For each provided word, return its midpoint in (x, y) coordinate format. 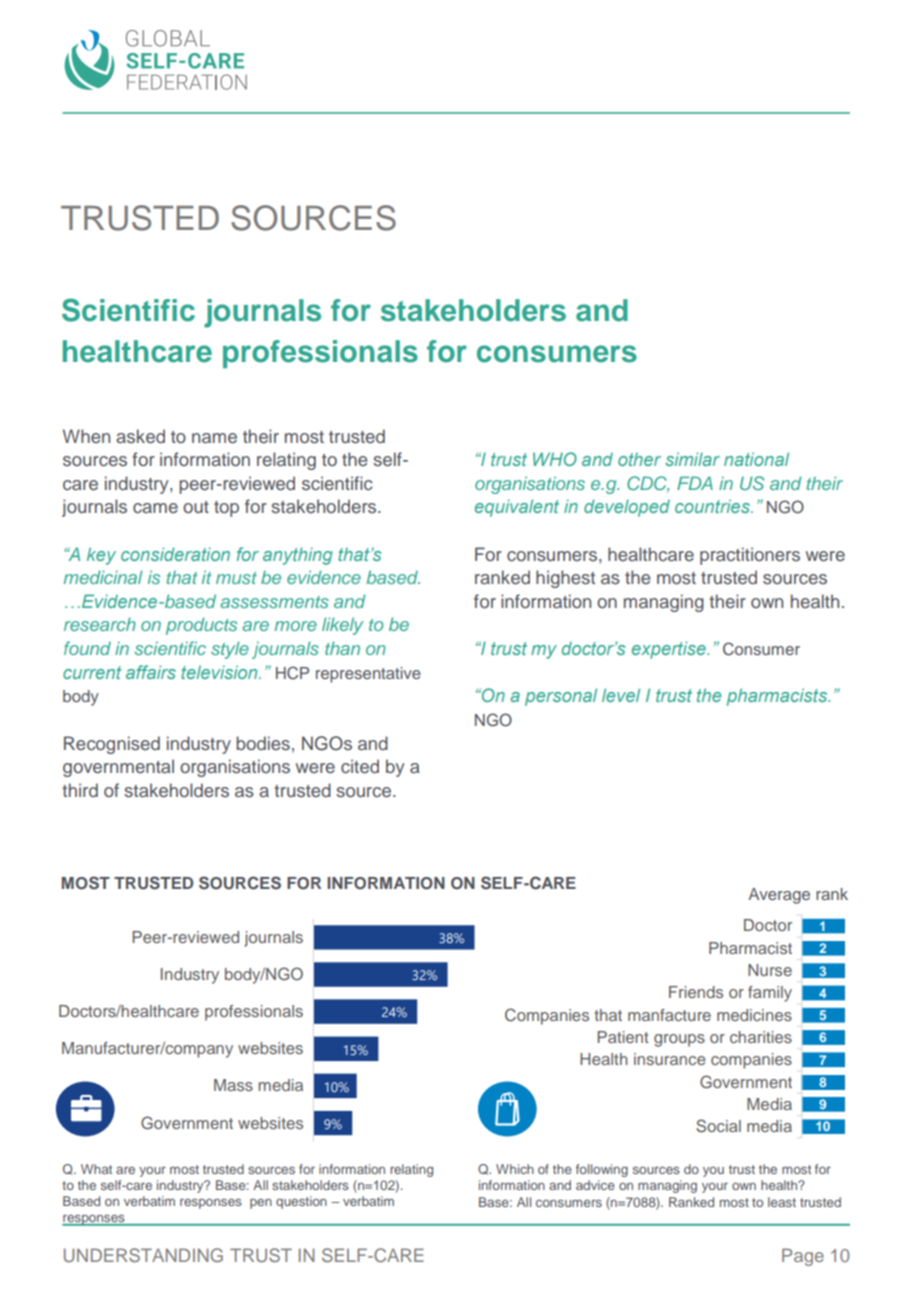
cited (360, 766)
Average (779, 896)
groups (679, 1040)
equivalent (517, 508)
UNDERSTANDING (143, 1255)
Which (515, 1169)
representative (368, 675)
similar (692, 459)
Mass (233, 1085)
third (80, 790)
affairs (151, 672)
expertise (670, 650)
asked (140, 436)
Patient (623, 1037)
